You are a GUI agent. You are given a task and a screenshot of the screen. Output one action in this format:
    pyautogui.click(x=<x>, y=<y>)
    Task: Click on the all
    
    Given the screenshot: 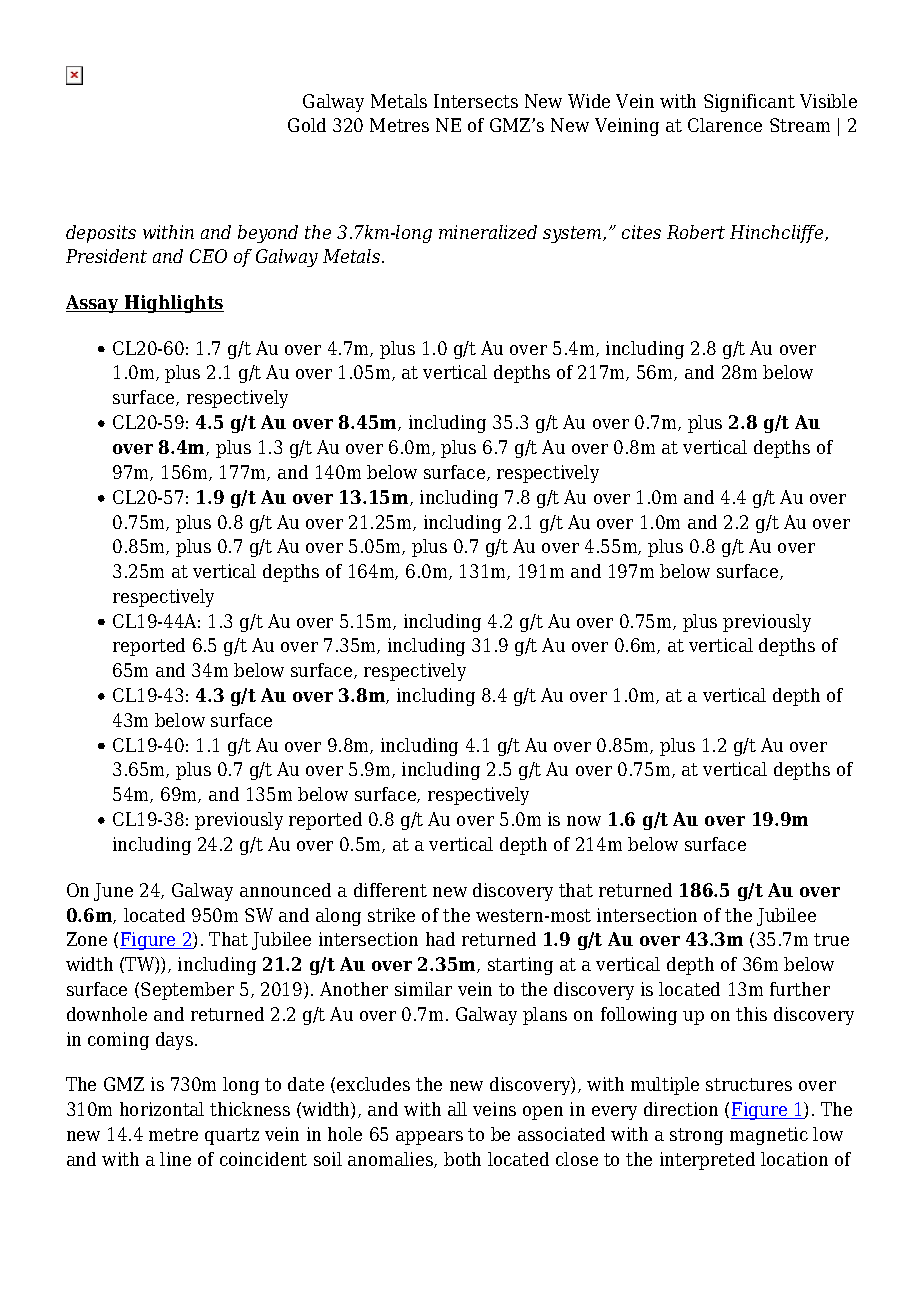 What is the action you would take?
    pyautogui.click(x=457, y=1109)
